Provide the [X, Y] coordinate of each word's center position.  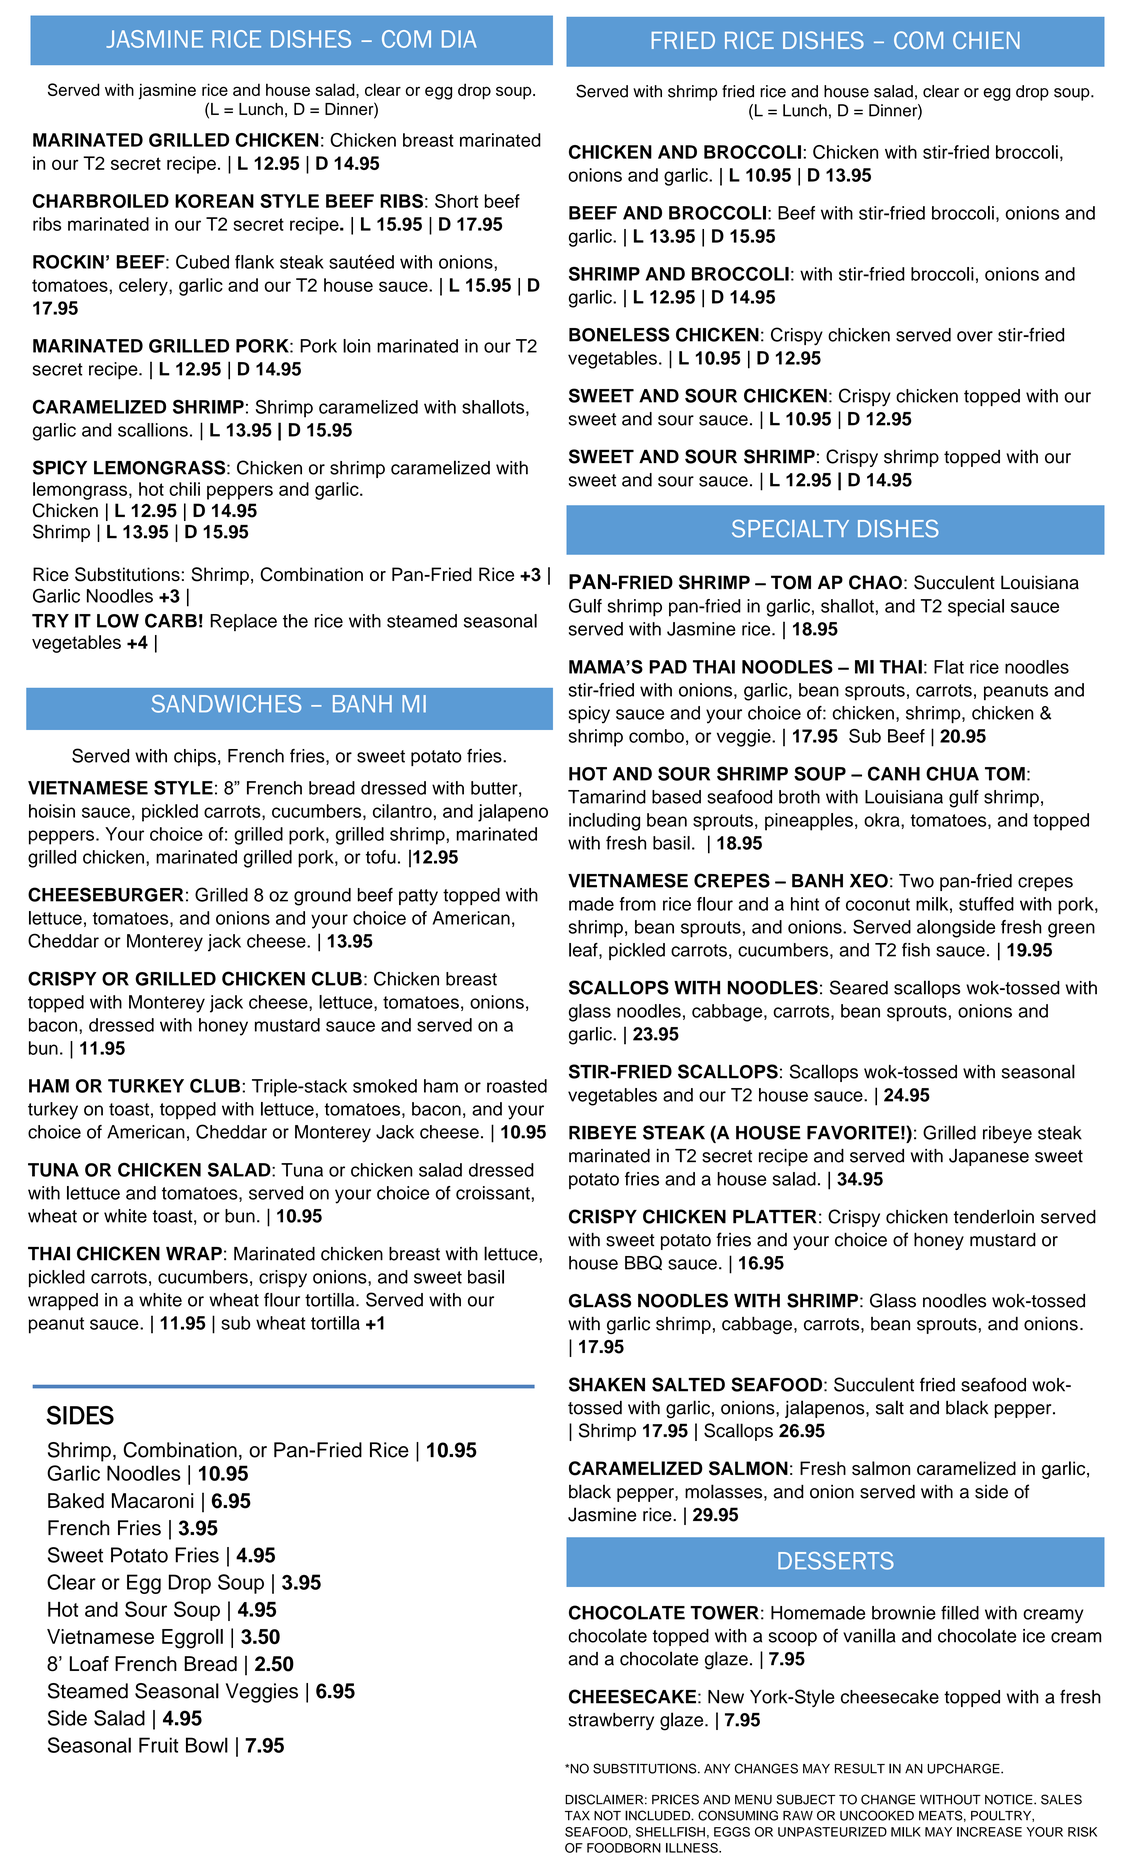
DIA [459, 39]
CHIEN [986, 40]
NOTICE [1010, 1799]
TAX [577, 1816]
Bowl [207, 1745]
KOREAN [214, 201]
